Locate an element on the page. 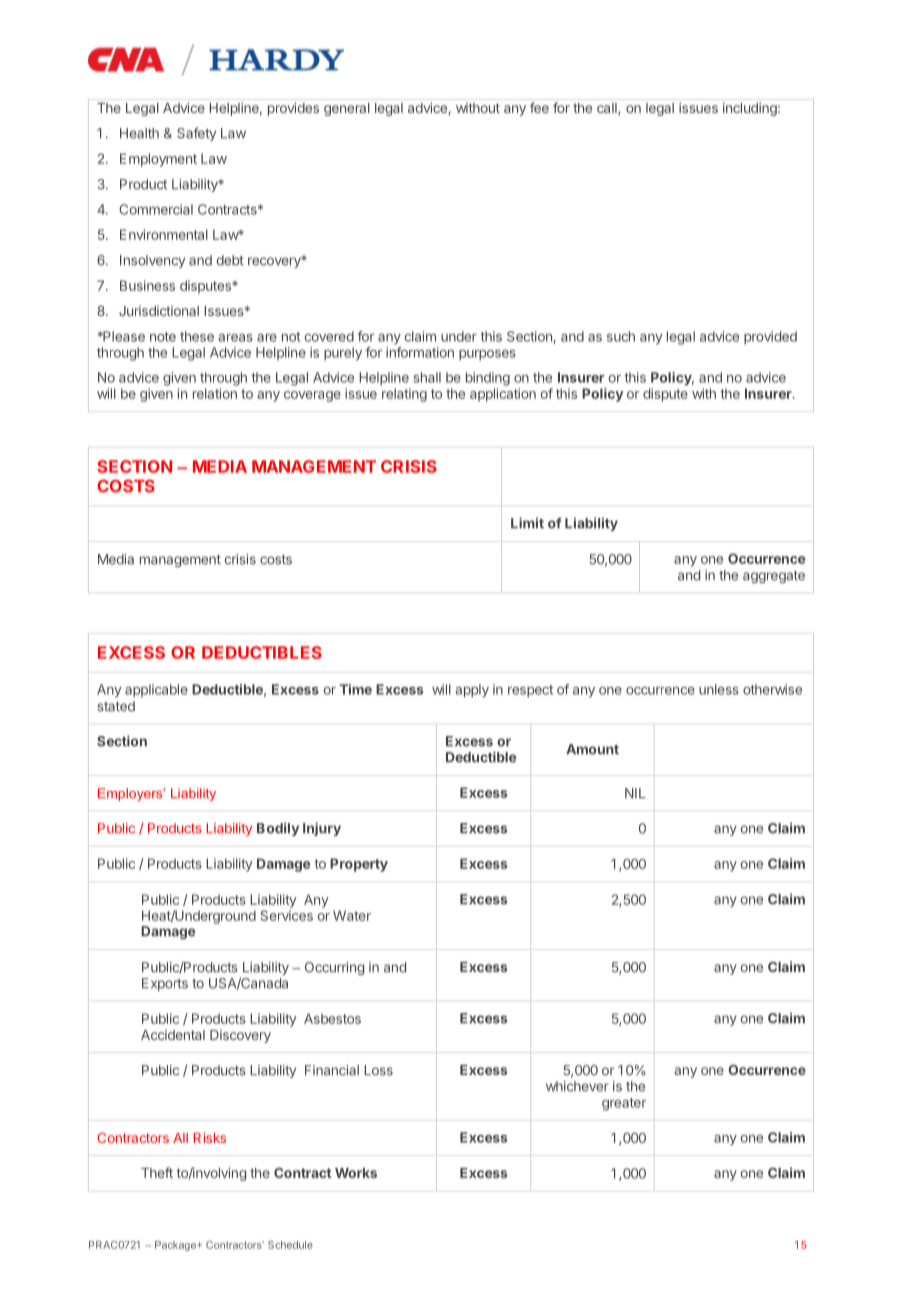  relation is located at coordinates (215, 393).
